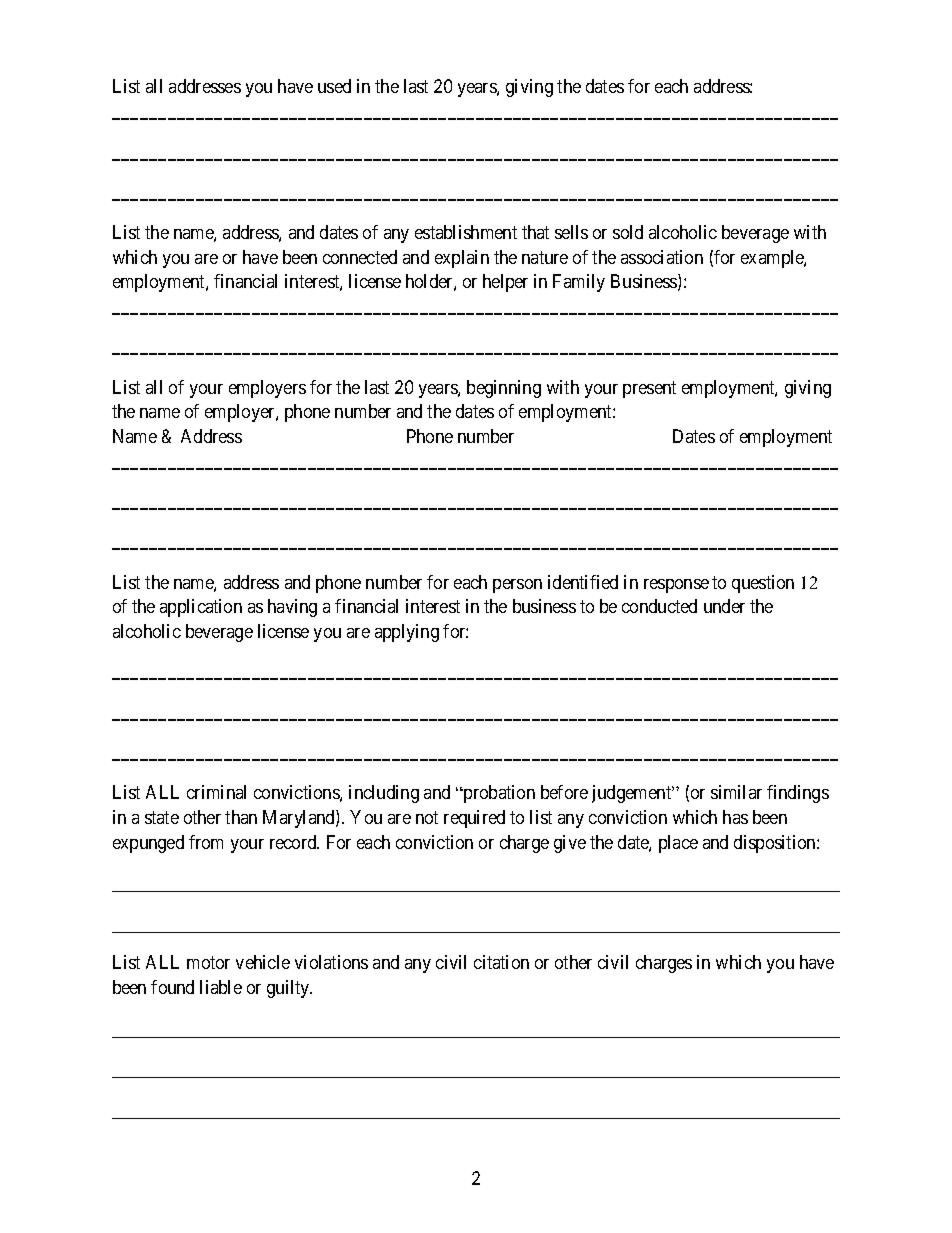 The image size is (952, 1233). Describe the element at coordinates (628, 232) in the page. I see `sold` at that location.
